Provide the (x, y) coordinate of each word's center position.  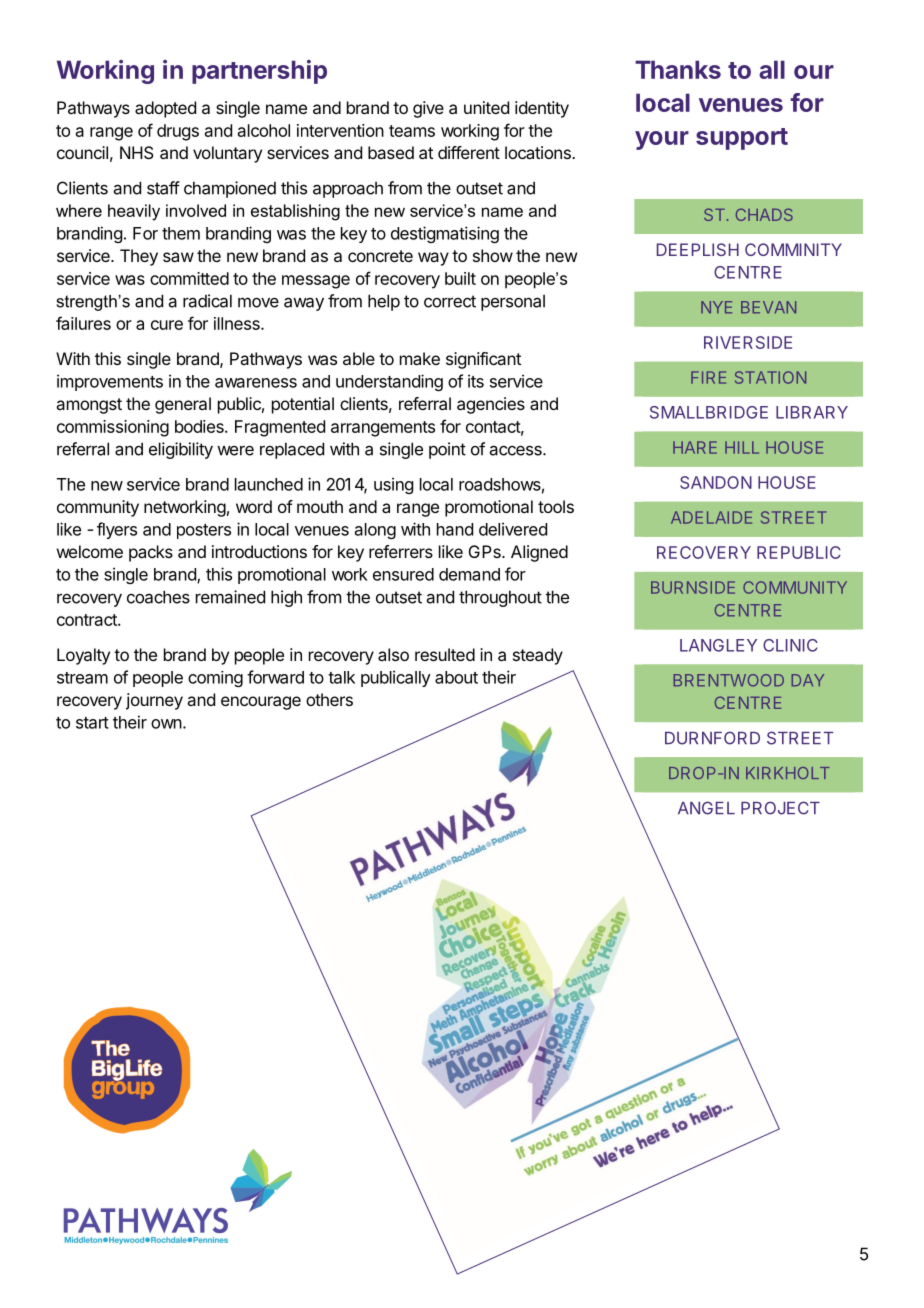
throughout (500, 598)
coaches (158, 597)
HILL (742, 447)
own (166, 724)
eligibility (181, 450)
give (428, 109)
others (329, 699)
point (447, 450)
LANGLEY (718, 645)
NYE (716, 307)
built (460, 278)
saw (178, 257)
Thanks (678, 69)
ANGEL (706, 808)
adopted (165, 109)
